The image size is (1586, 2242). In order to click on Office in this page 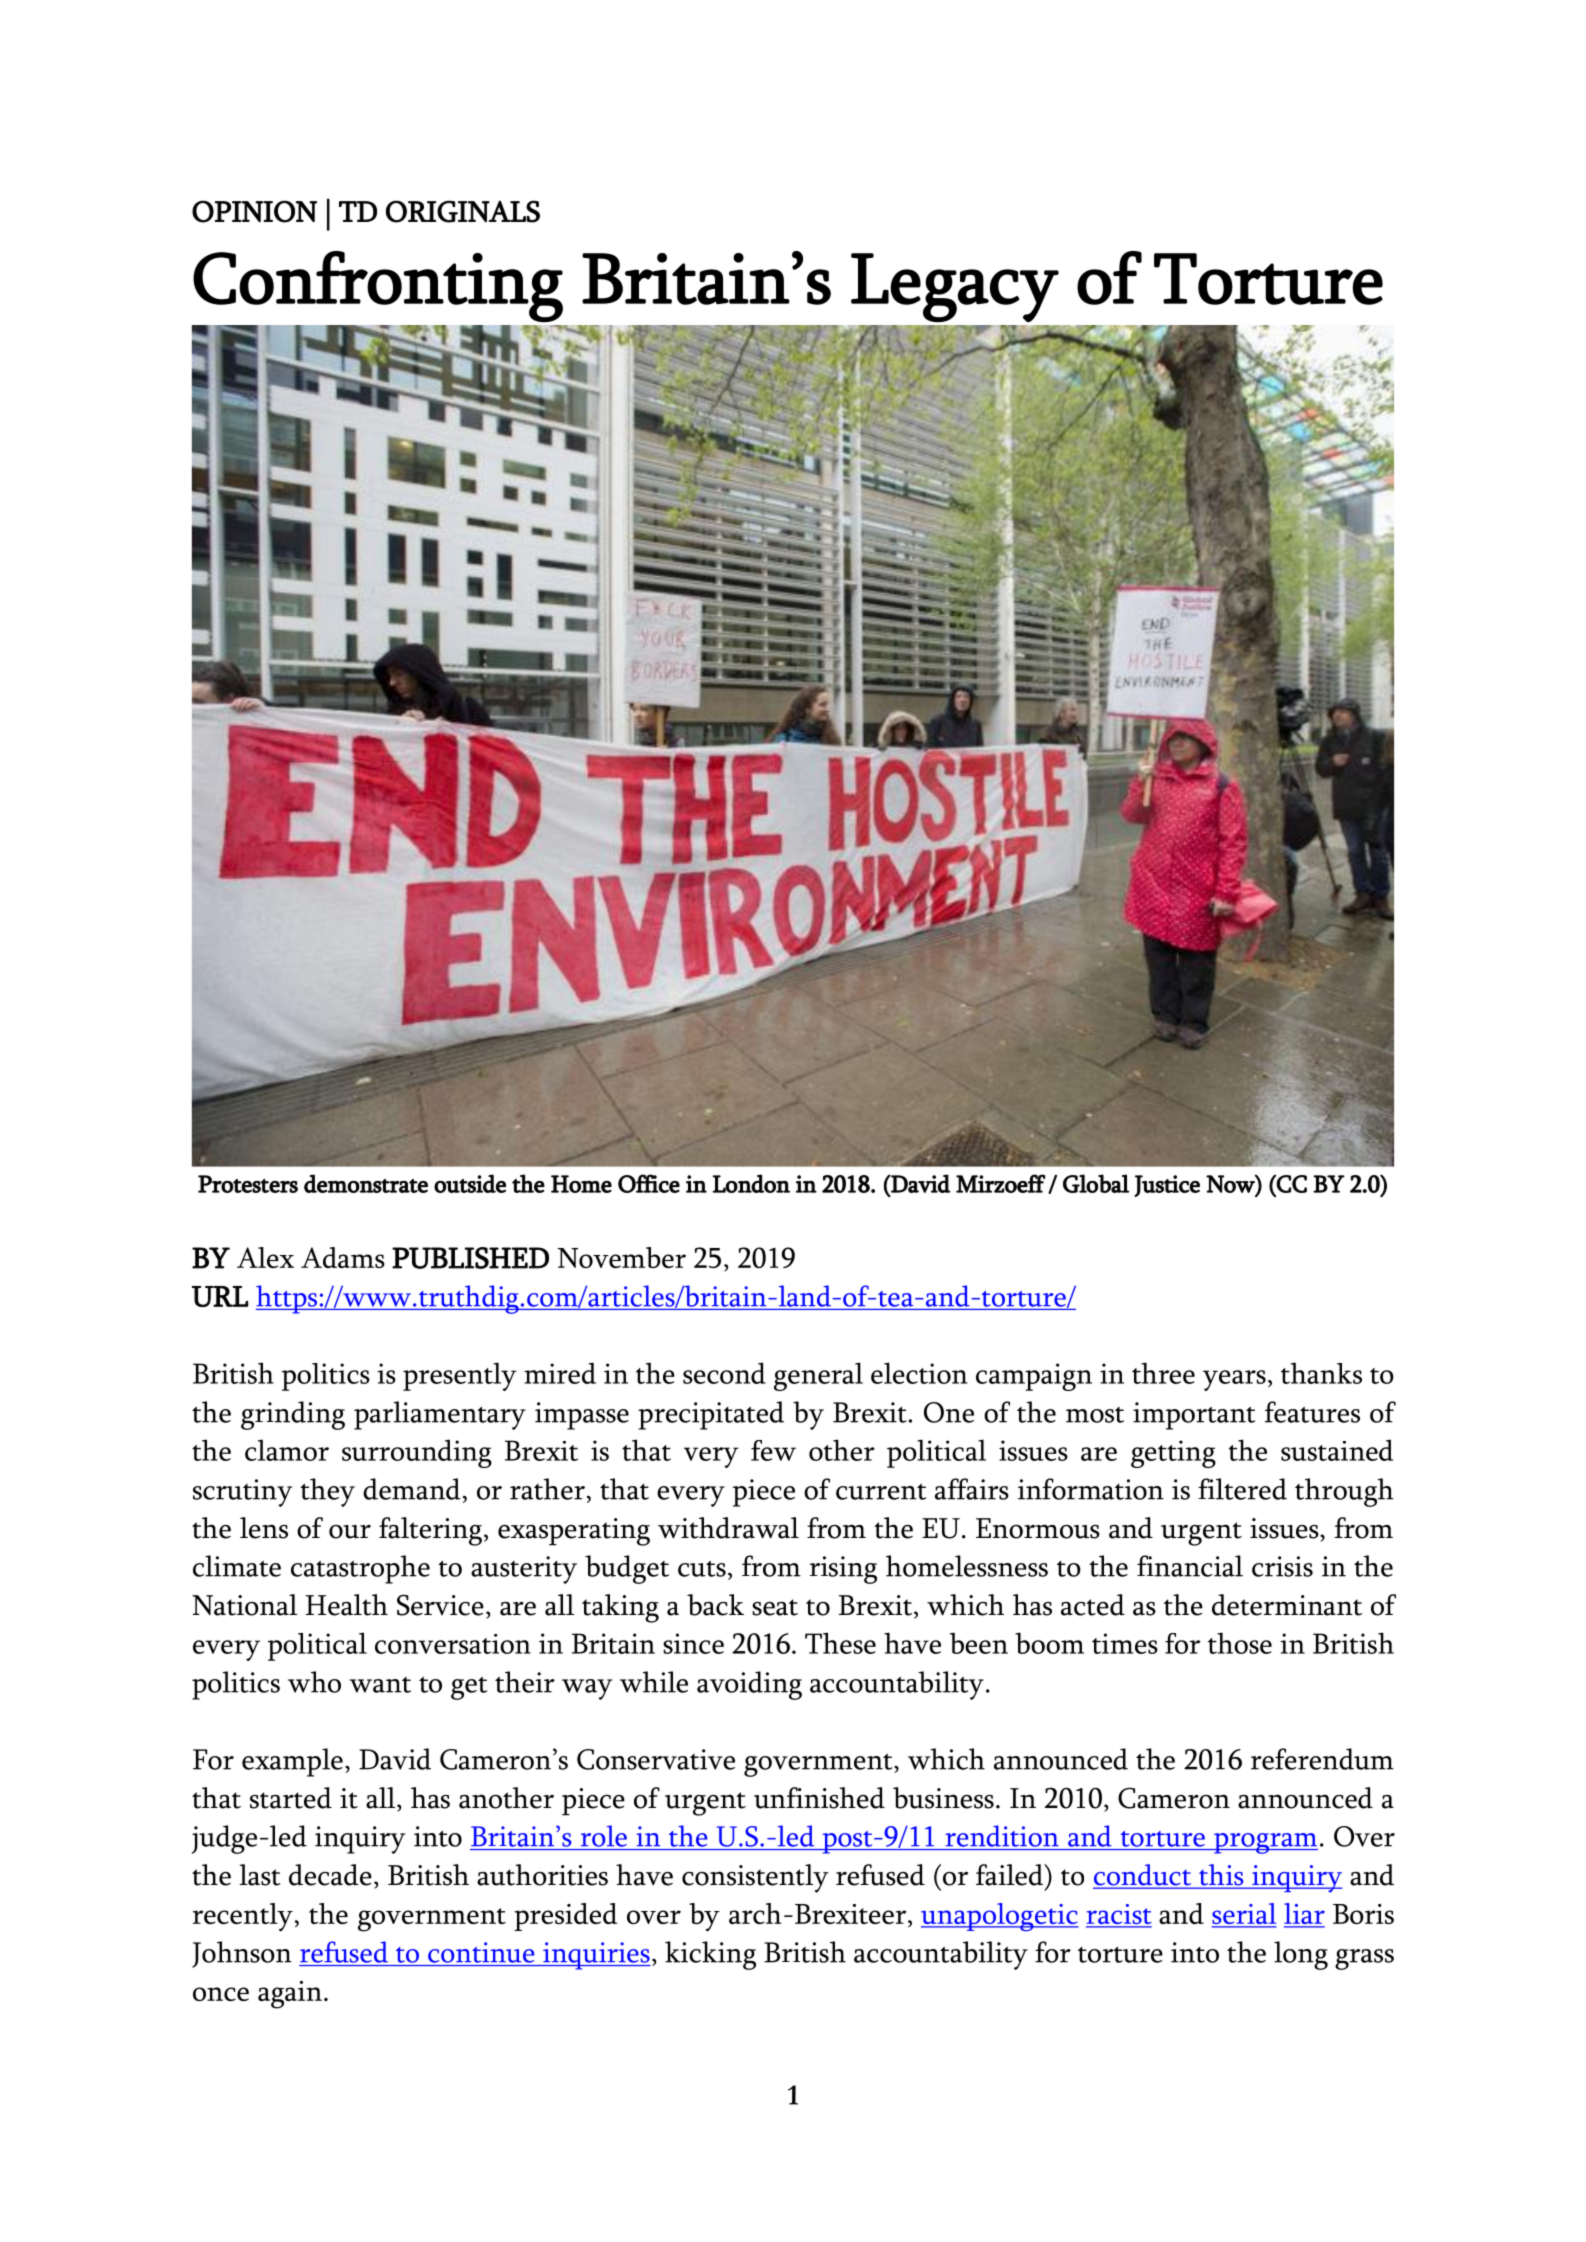, I will do `click(649, 1183)`.
